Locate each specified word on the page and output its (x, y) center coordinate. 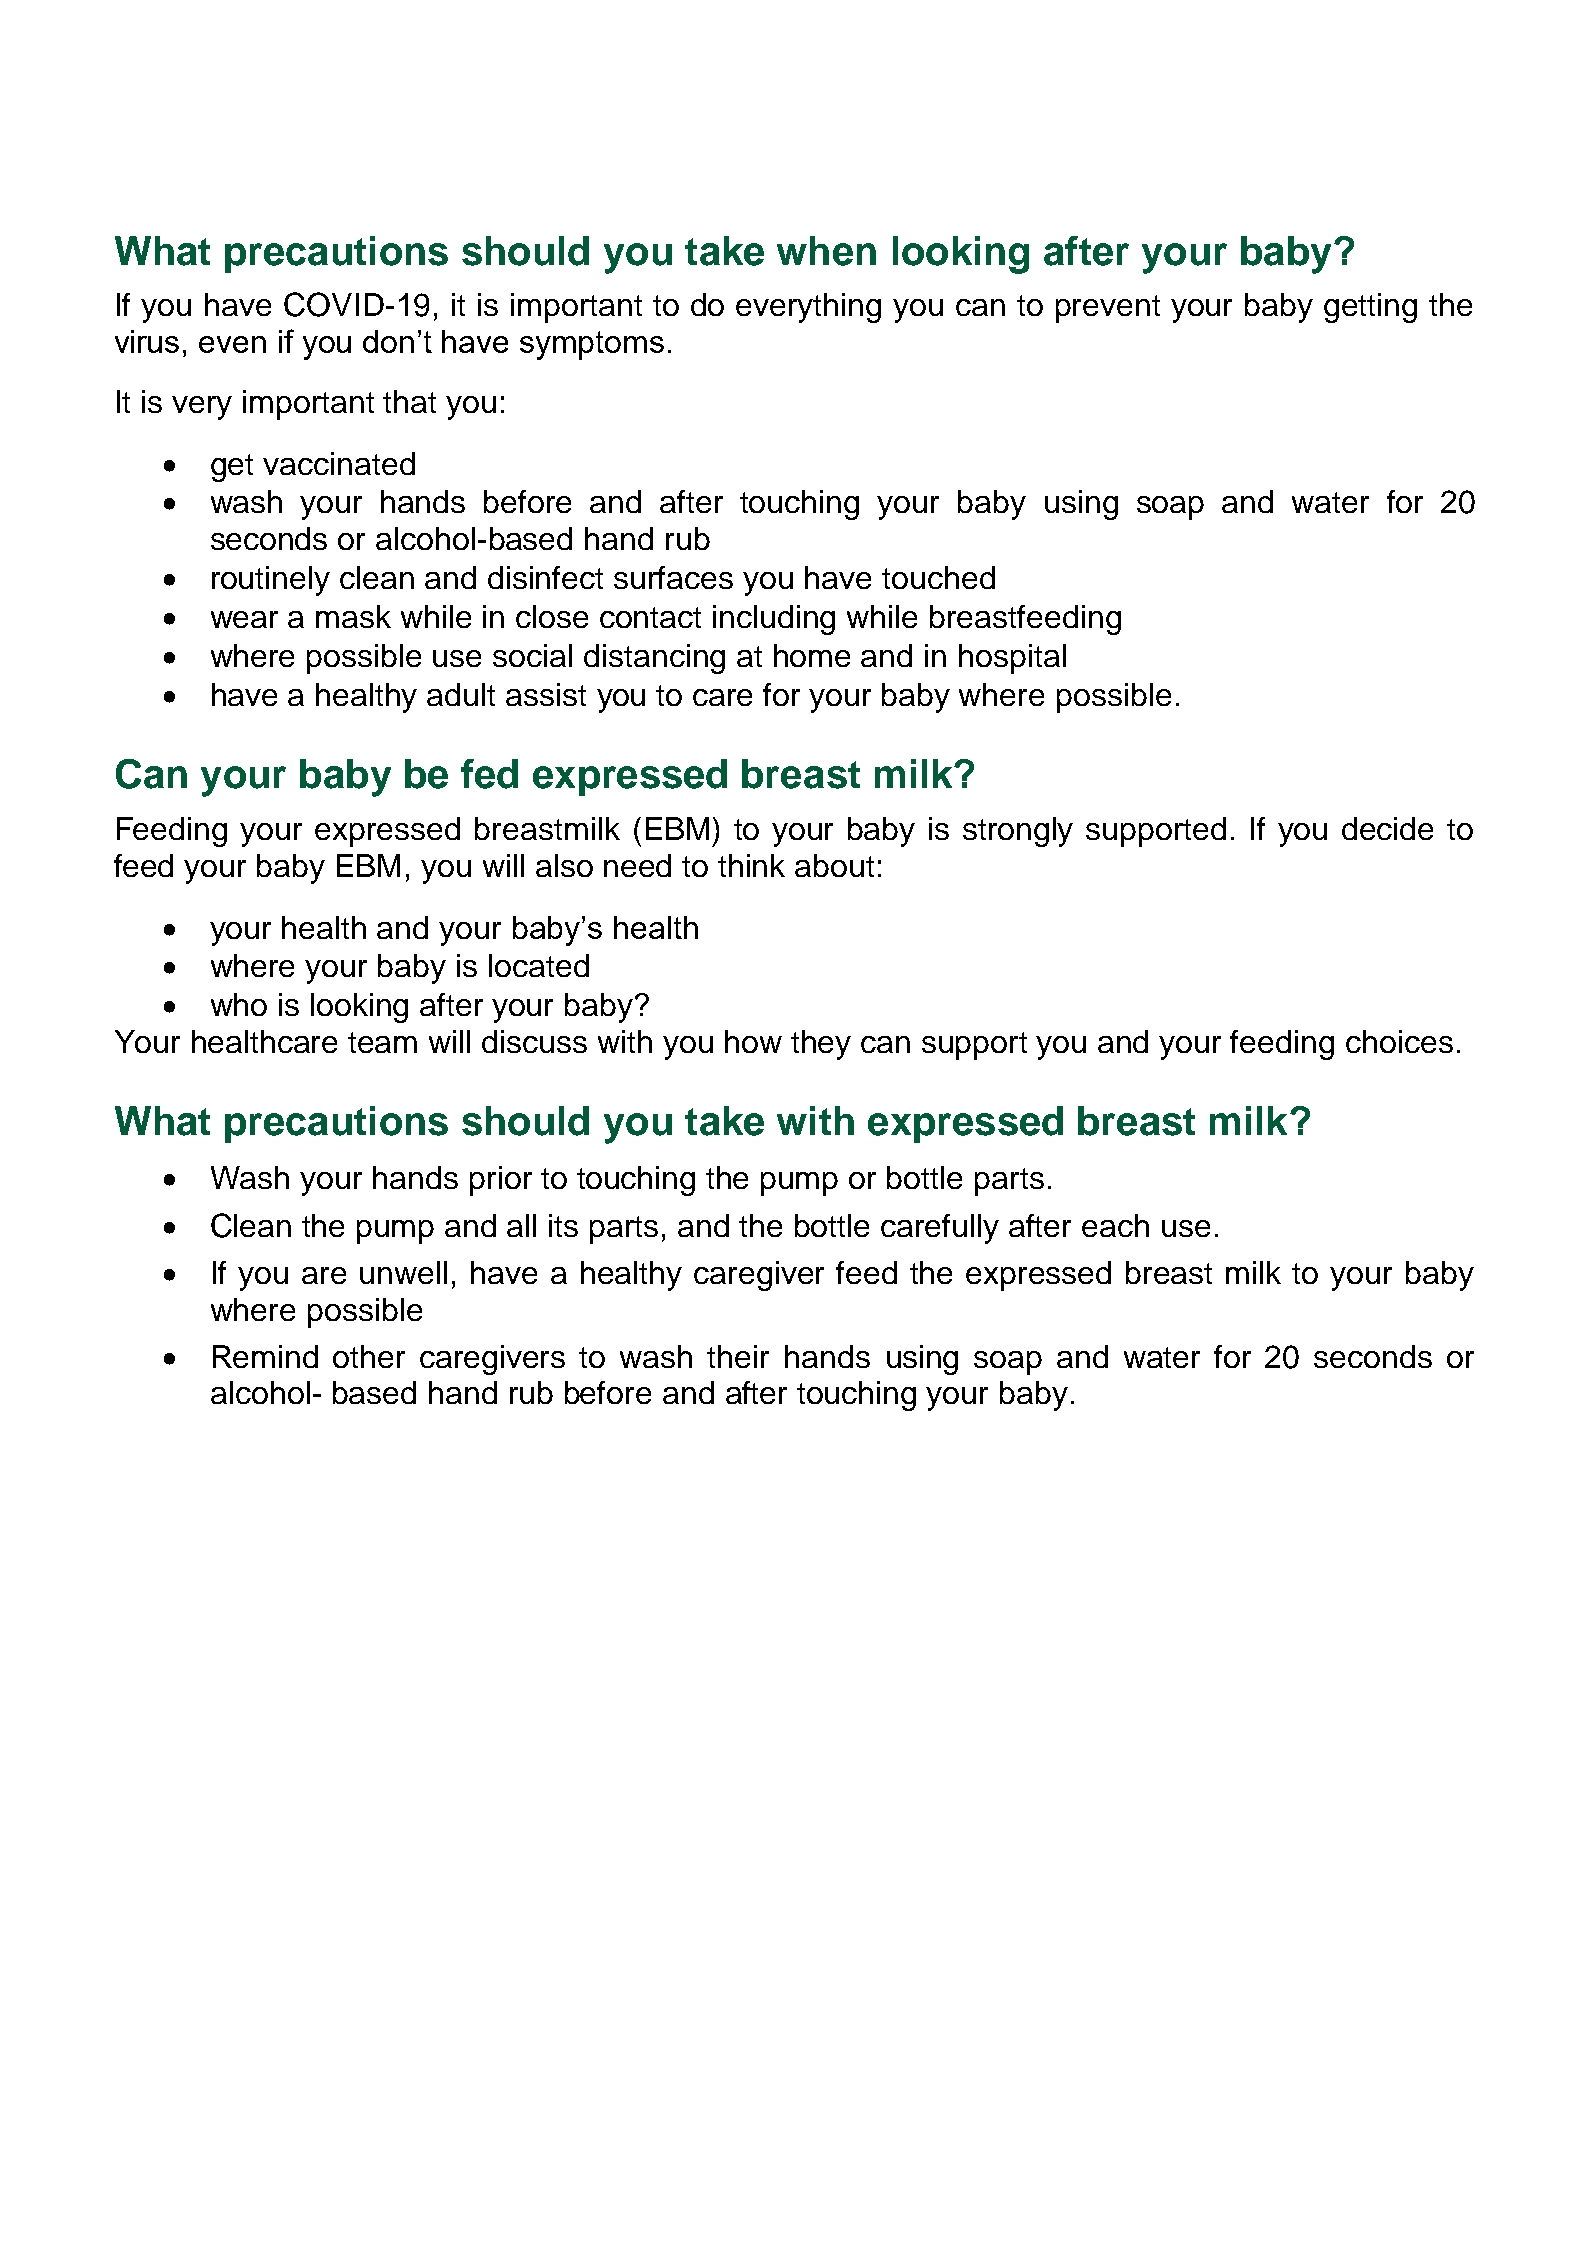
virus (147, 341)
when (826, 251)
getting (1370, 308)
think (751, 865)
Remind (265, 1356)
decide (1387, 828)
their (738, 1356)
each (1115, 1225)
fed (489, 774)
